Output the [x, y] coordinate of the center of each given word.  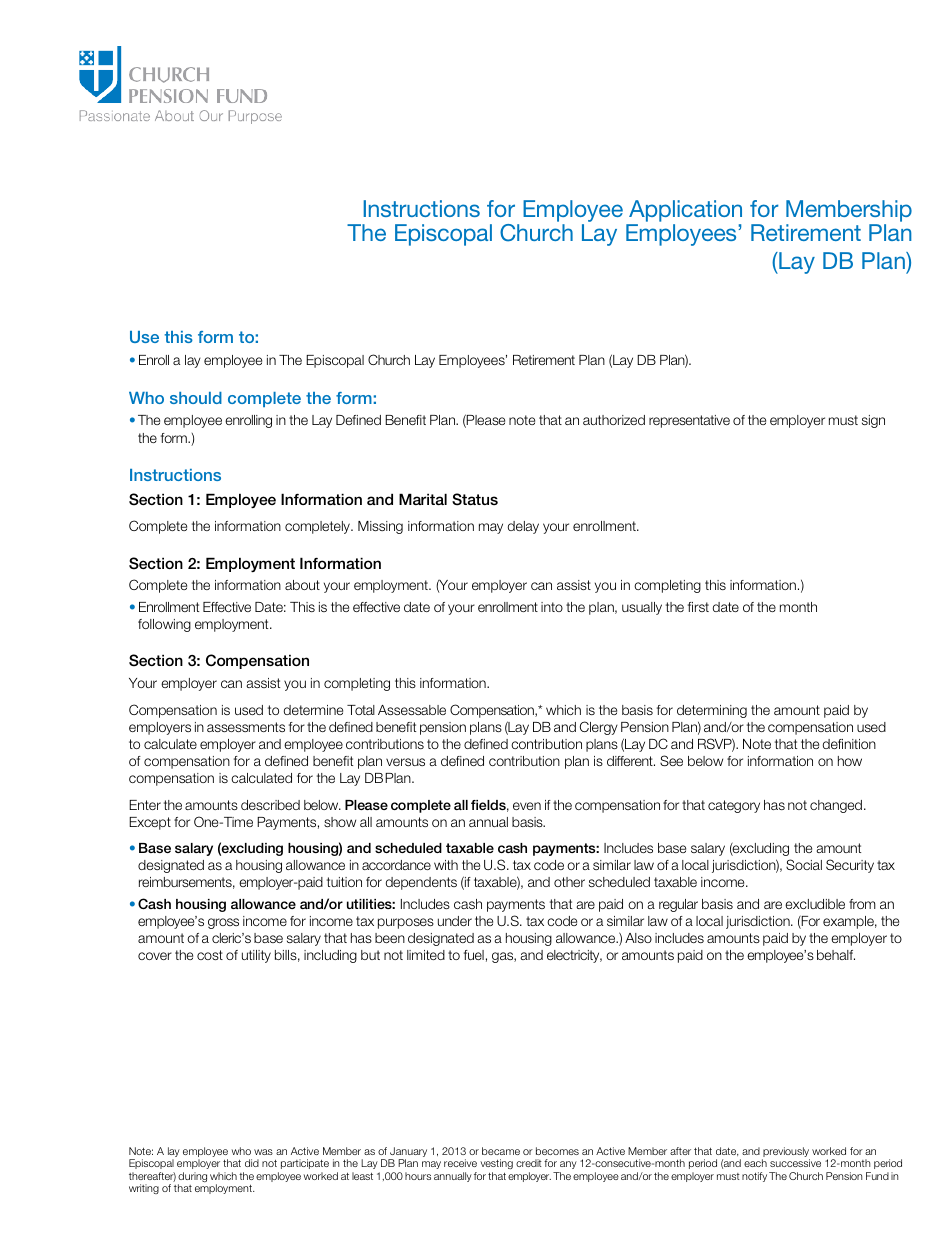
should [196, 398]
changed [836, 806]
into [552, 607]
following [164, 625]
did [252, 1163]
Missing [380, 527]
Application [684, 212]
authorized [614, 420]
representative [689, 421]
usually [642, 608]
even [527, 806]
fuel [474, 955]
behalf [836, 955]
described [270, 805]
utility [256, 956]
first [698, 607]
